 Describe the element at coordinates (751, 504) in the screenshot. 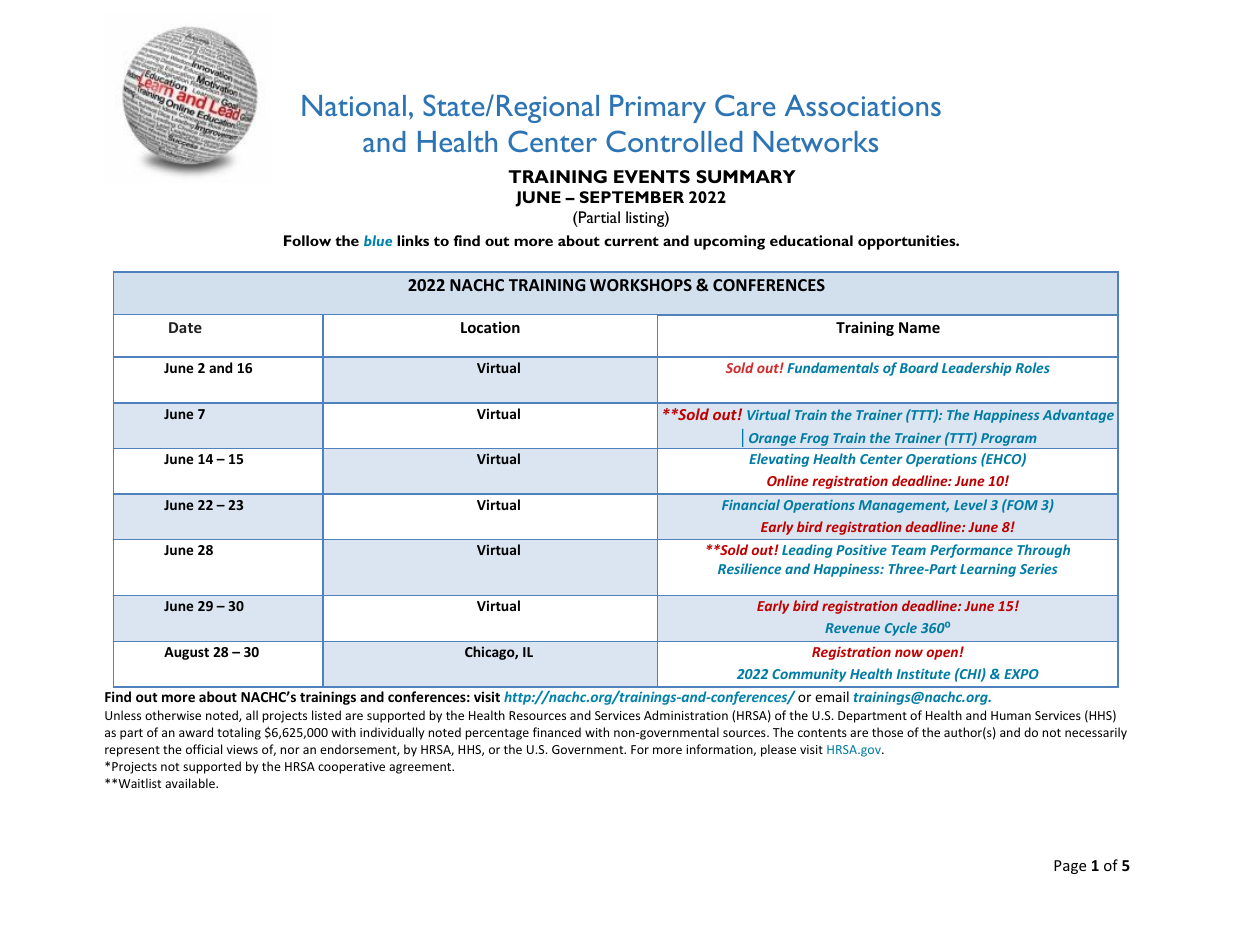

I see `Financial` at that location.
